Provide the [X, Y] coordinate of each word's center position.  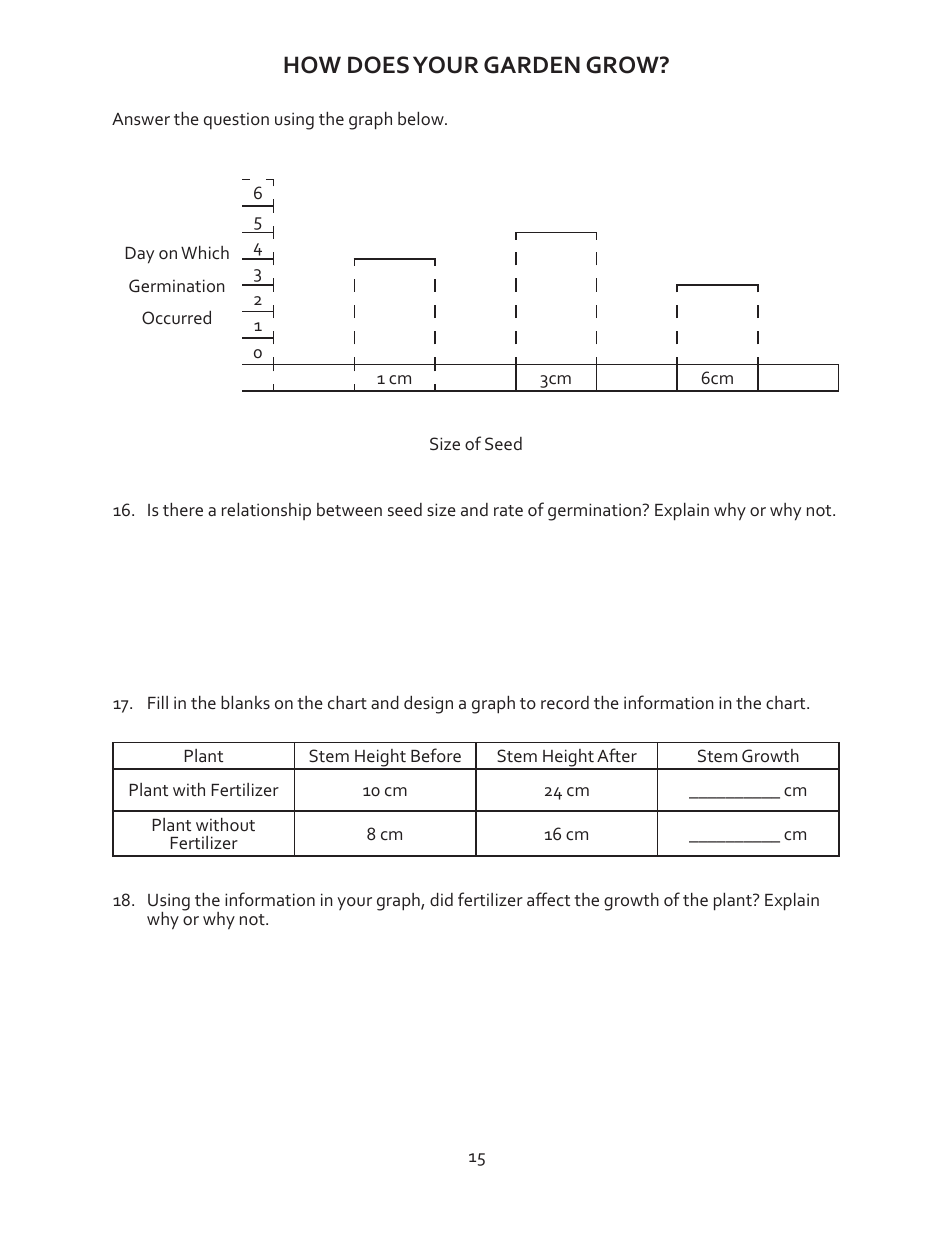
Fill [158, 702]
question [236, 120]
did [441, 899]
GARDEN [532, 65]
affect [548, 899]
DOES [378, 65]
